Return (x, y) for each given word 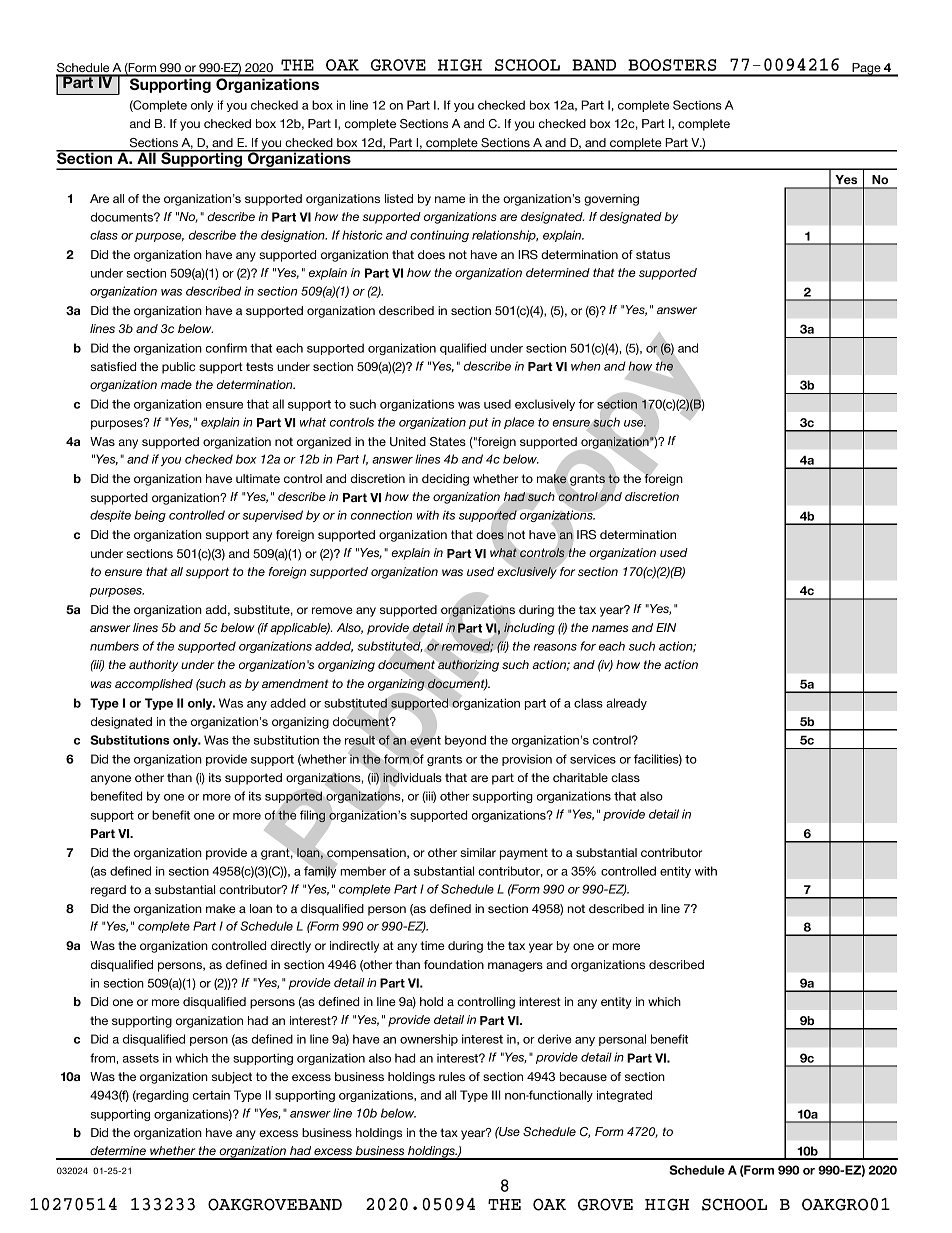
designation (294, 236)
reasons (555, 647)
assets (141, 1058)
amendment (295, 683)
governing (611, 200)
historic (362, 235)
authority (153, 666)
